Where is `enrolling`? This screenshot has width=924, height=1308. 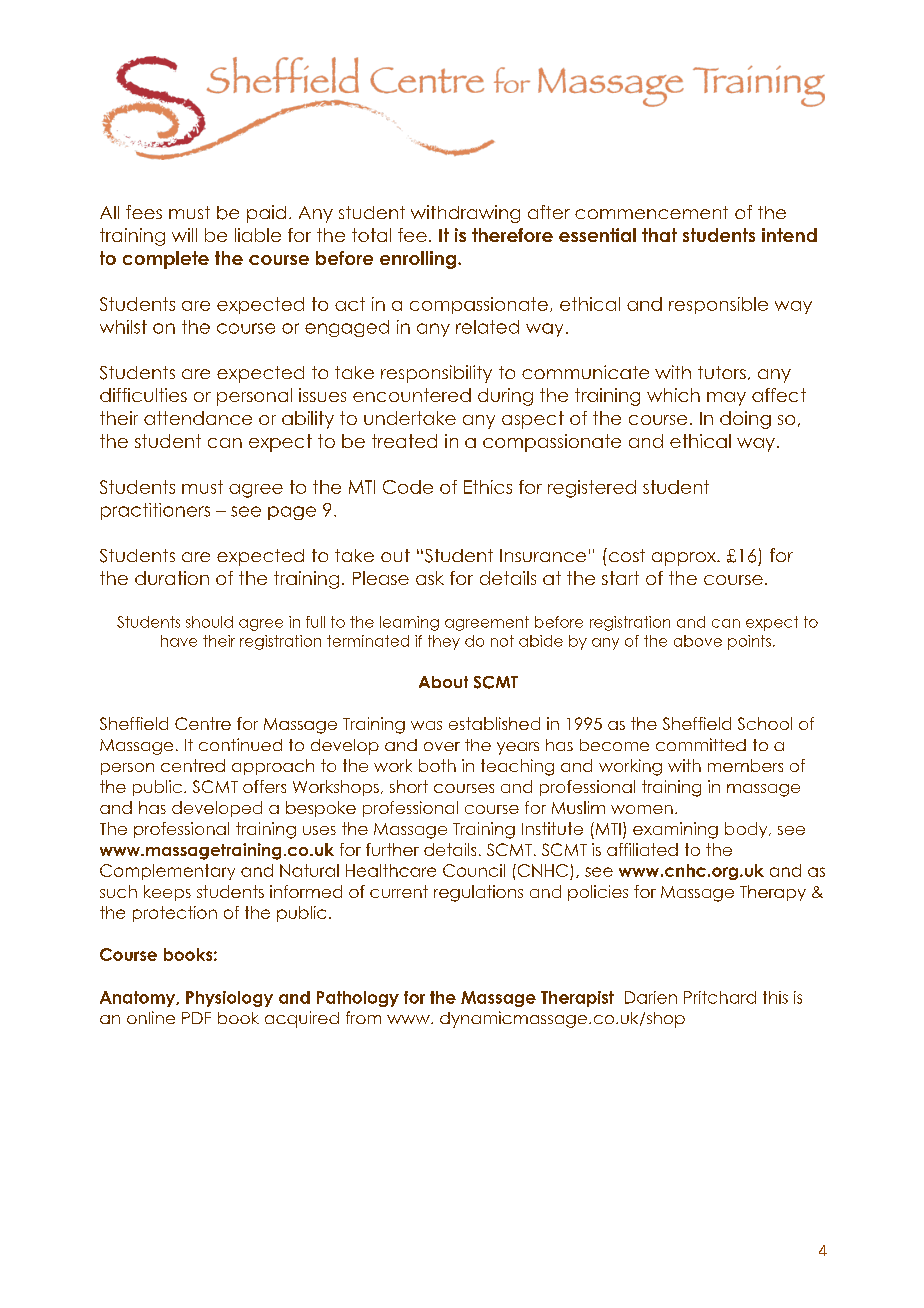 enrolling is located at coordinates (418, 260).
